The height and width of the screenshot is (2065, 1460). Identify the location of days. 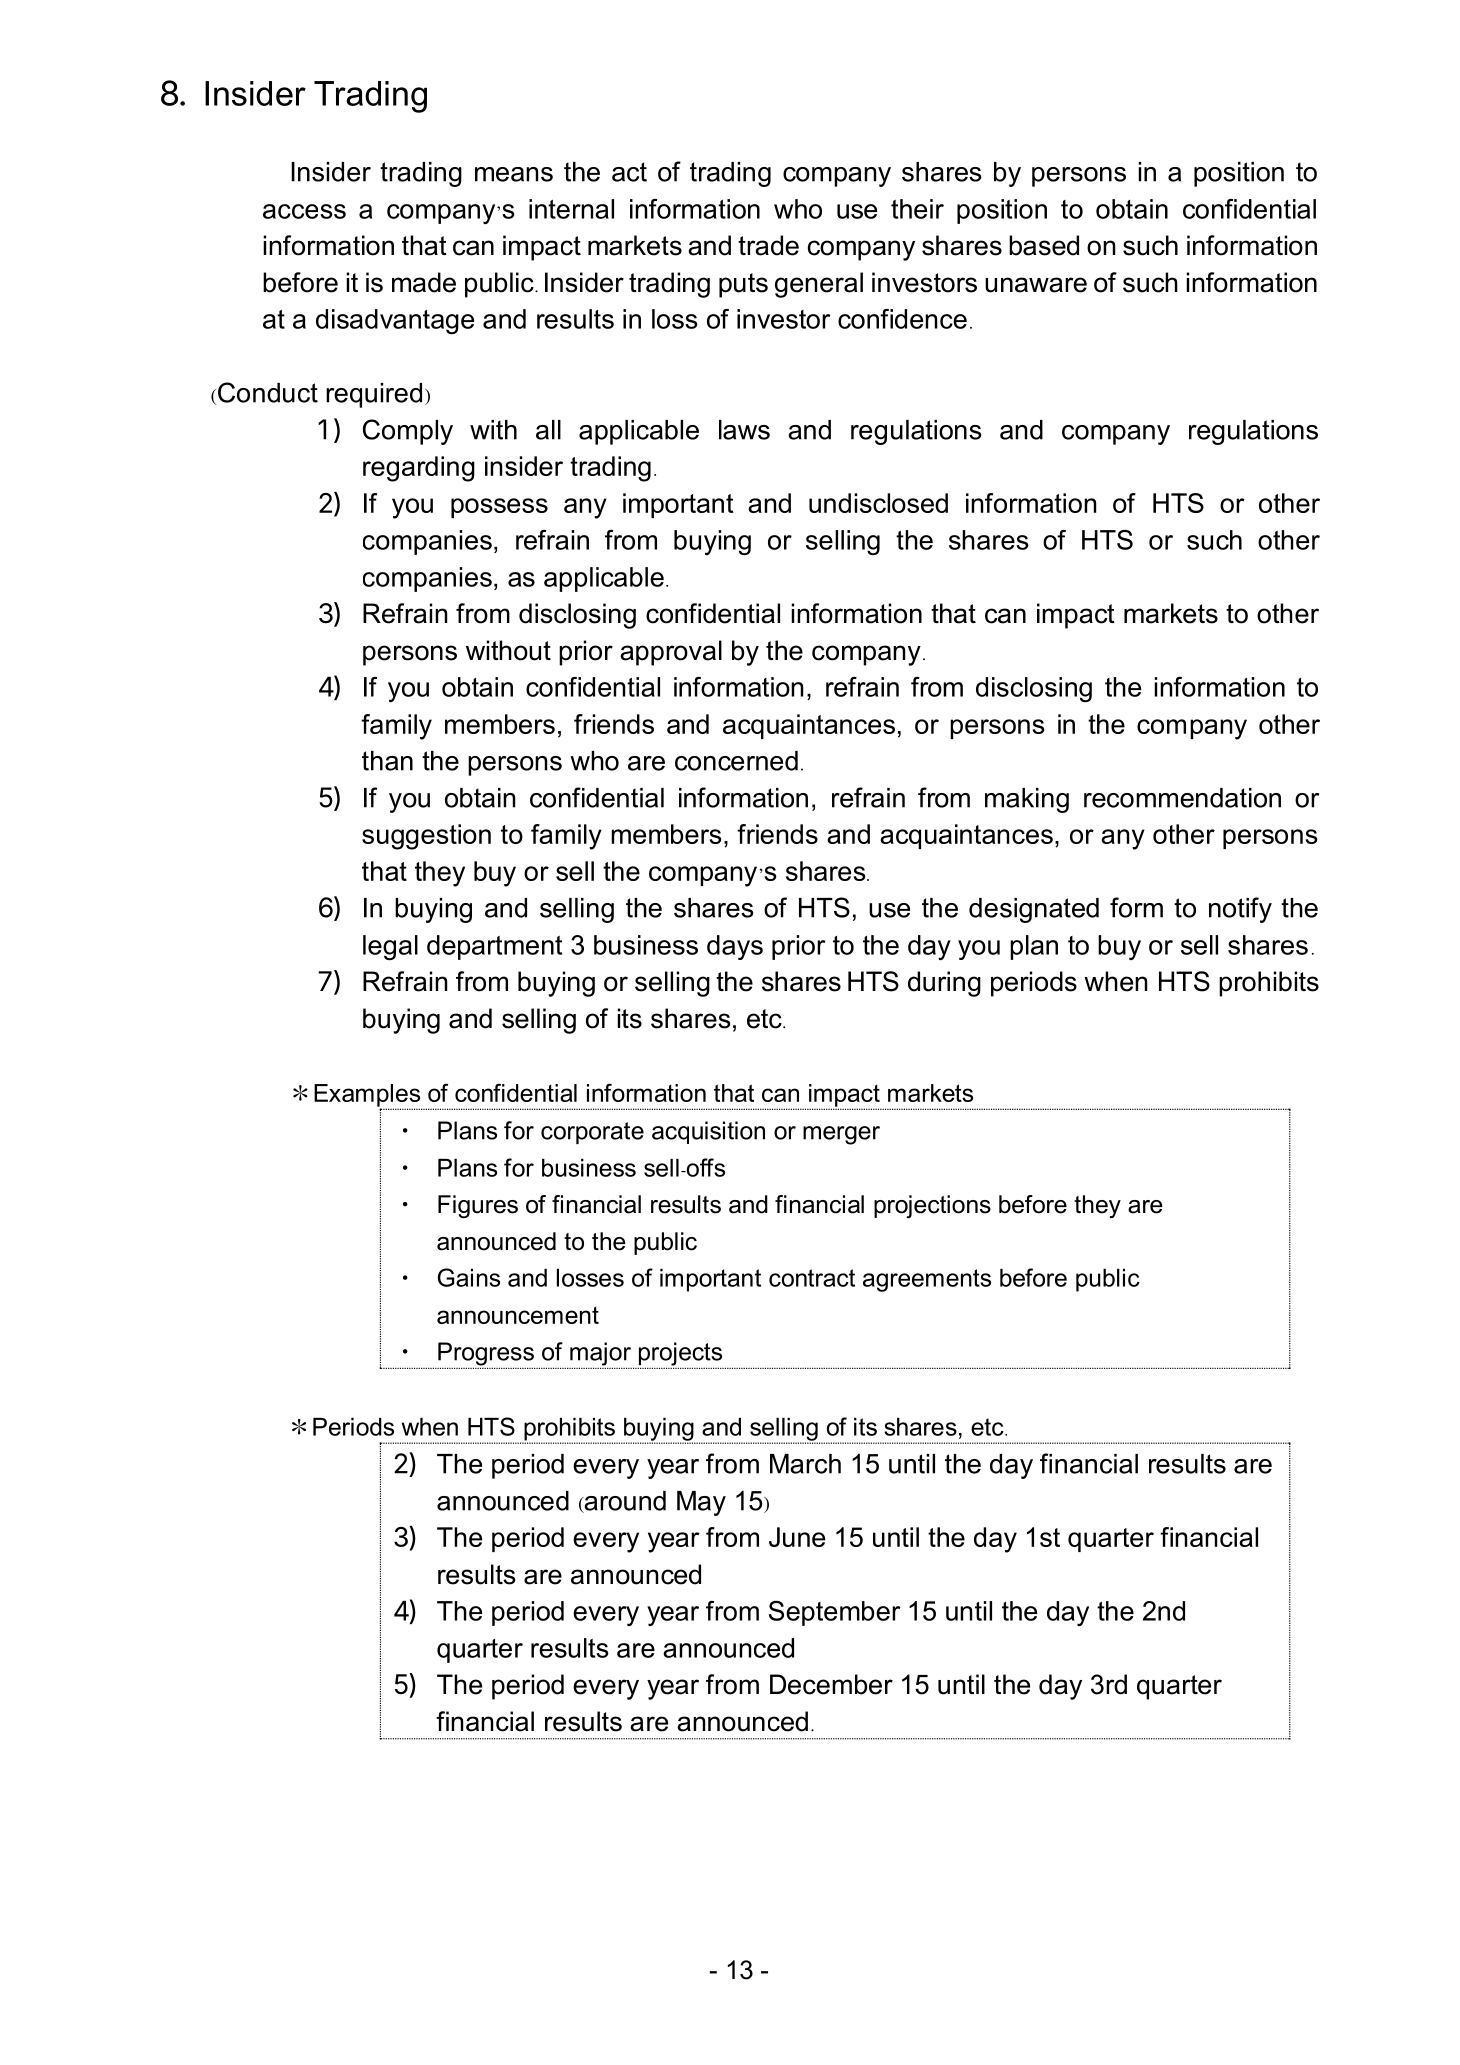
(735, 947).
